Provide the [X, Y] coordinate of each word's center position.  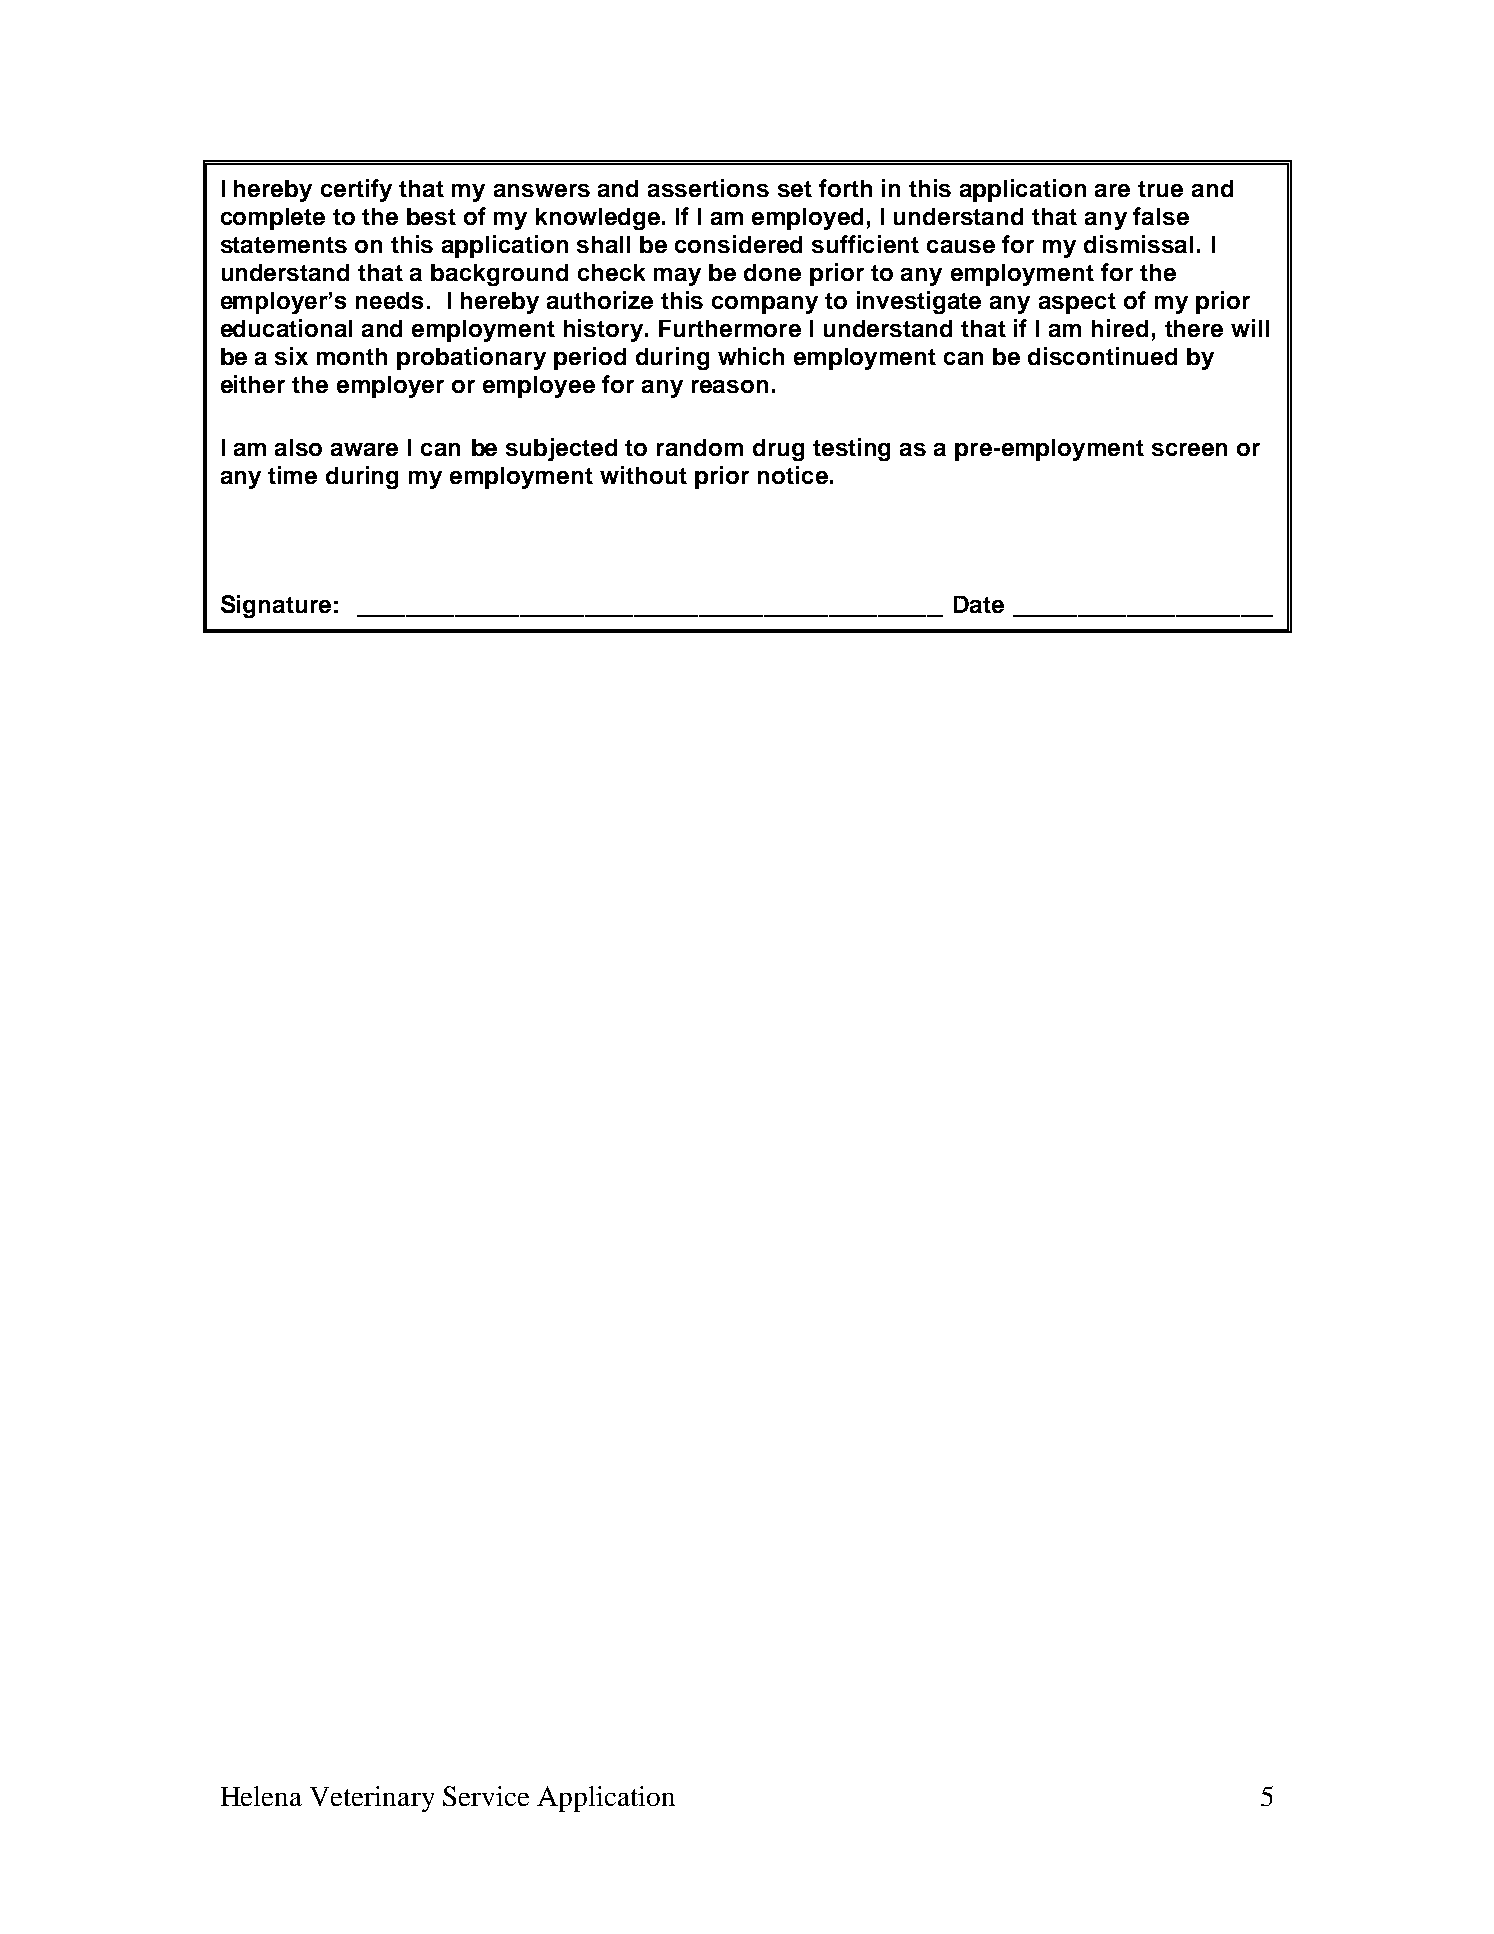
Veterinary [372, 1799]
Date [979, 604]
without [643, 475]
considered [738, 244]
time [292, 475]
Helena [261, 1796]
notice [793, 475]
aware [364, 449]
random [700, 447]
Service [486, 1796]
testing [851, 449]
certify [356, 190]
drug [778, 450]
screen [1189, 449]
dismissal [1138, 244]
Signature [276, 606]
